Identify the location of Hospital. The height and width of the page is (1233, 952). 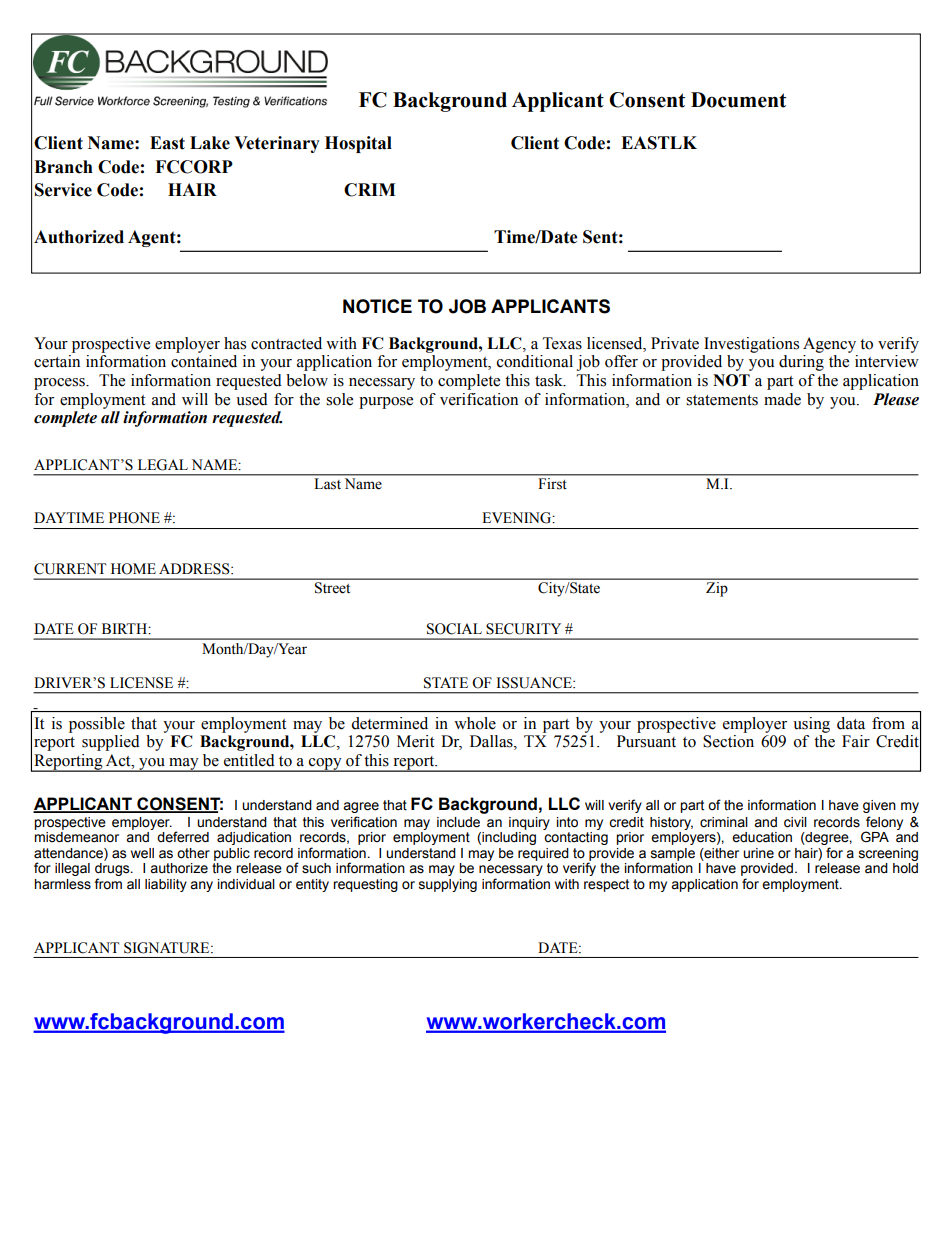
(358, 144).
